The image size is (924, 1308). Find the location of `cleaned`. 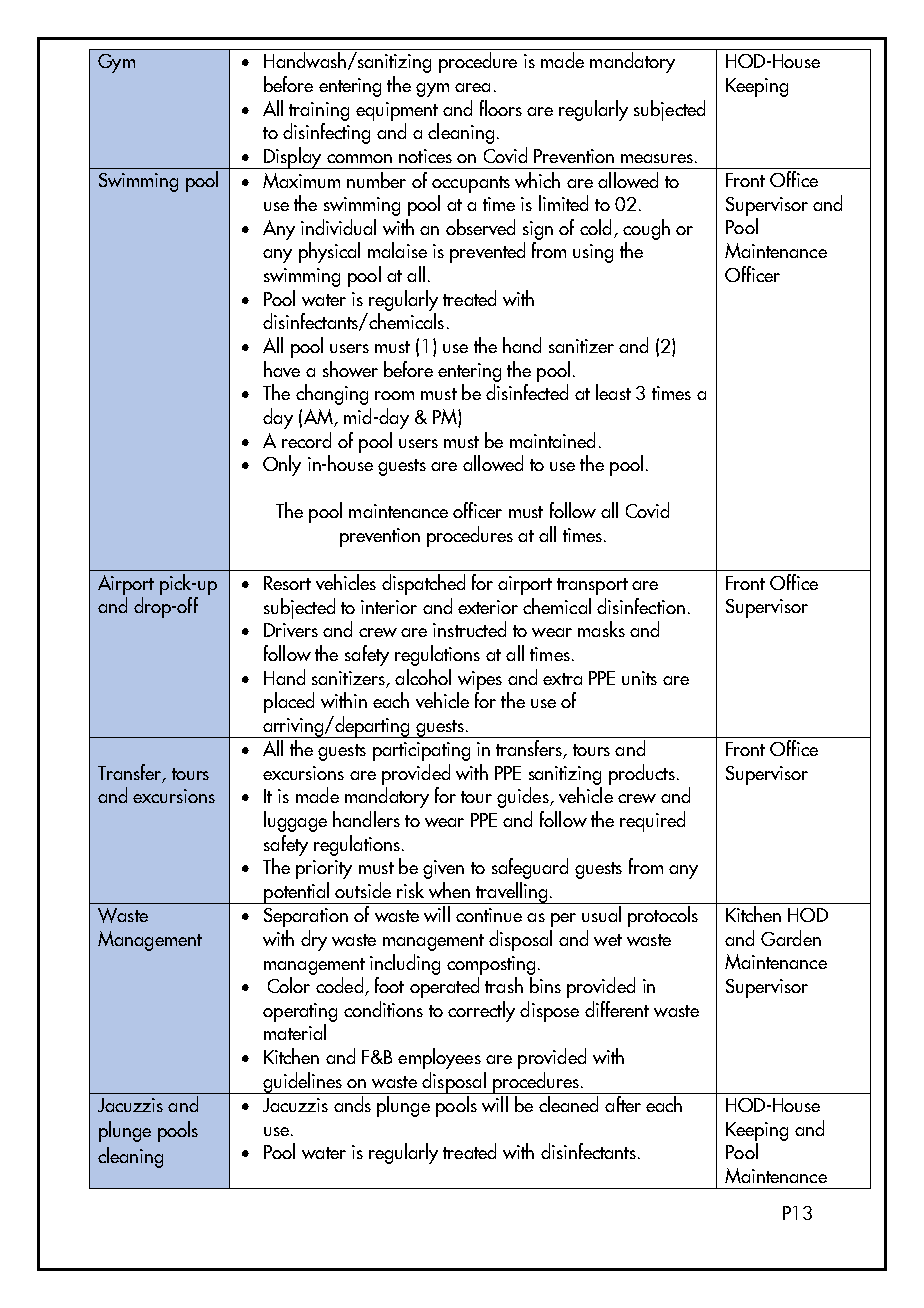

cleaned is located at coordinates (568, 1104).
